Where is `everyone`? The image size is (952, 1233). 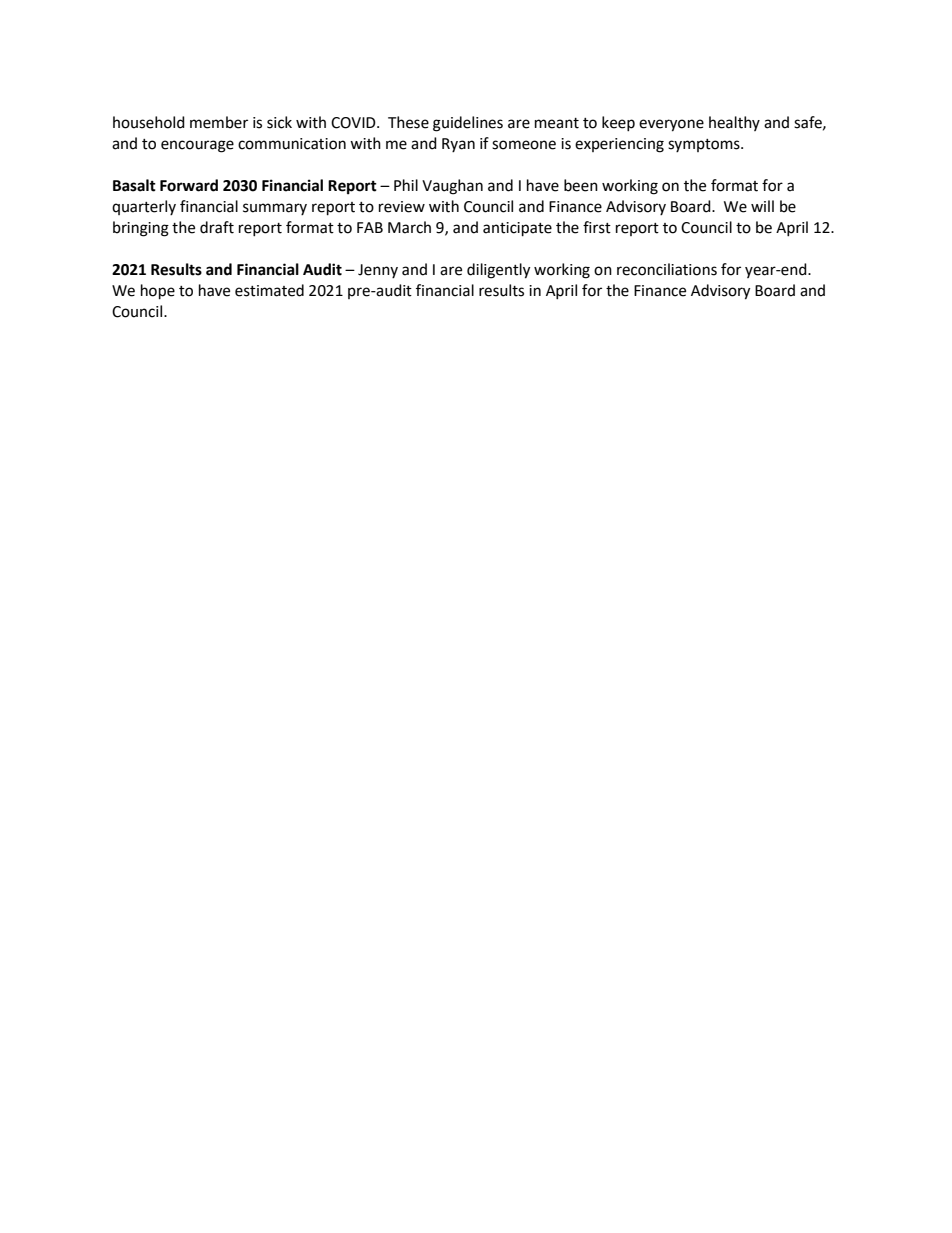
everyone is located at coordinates (671, 125).
